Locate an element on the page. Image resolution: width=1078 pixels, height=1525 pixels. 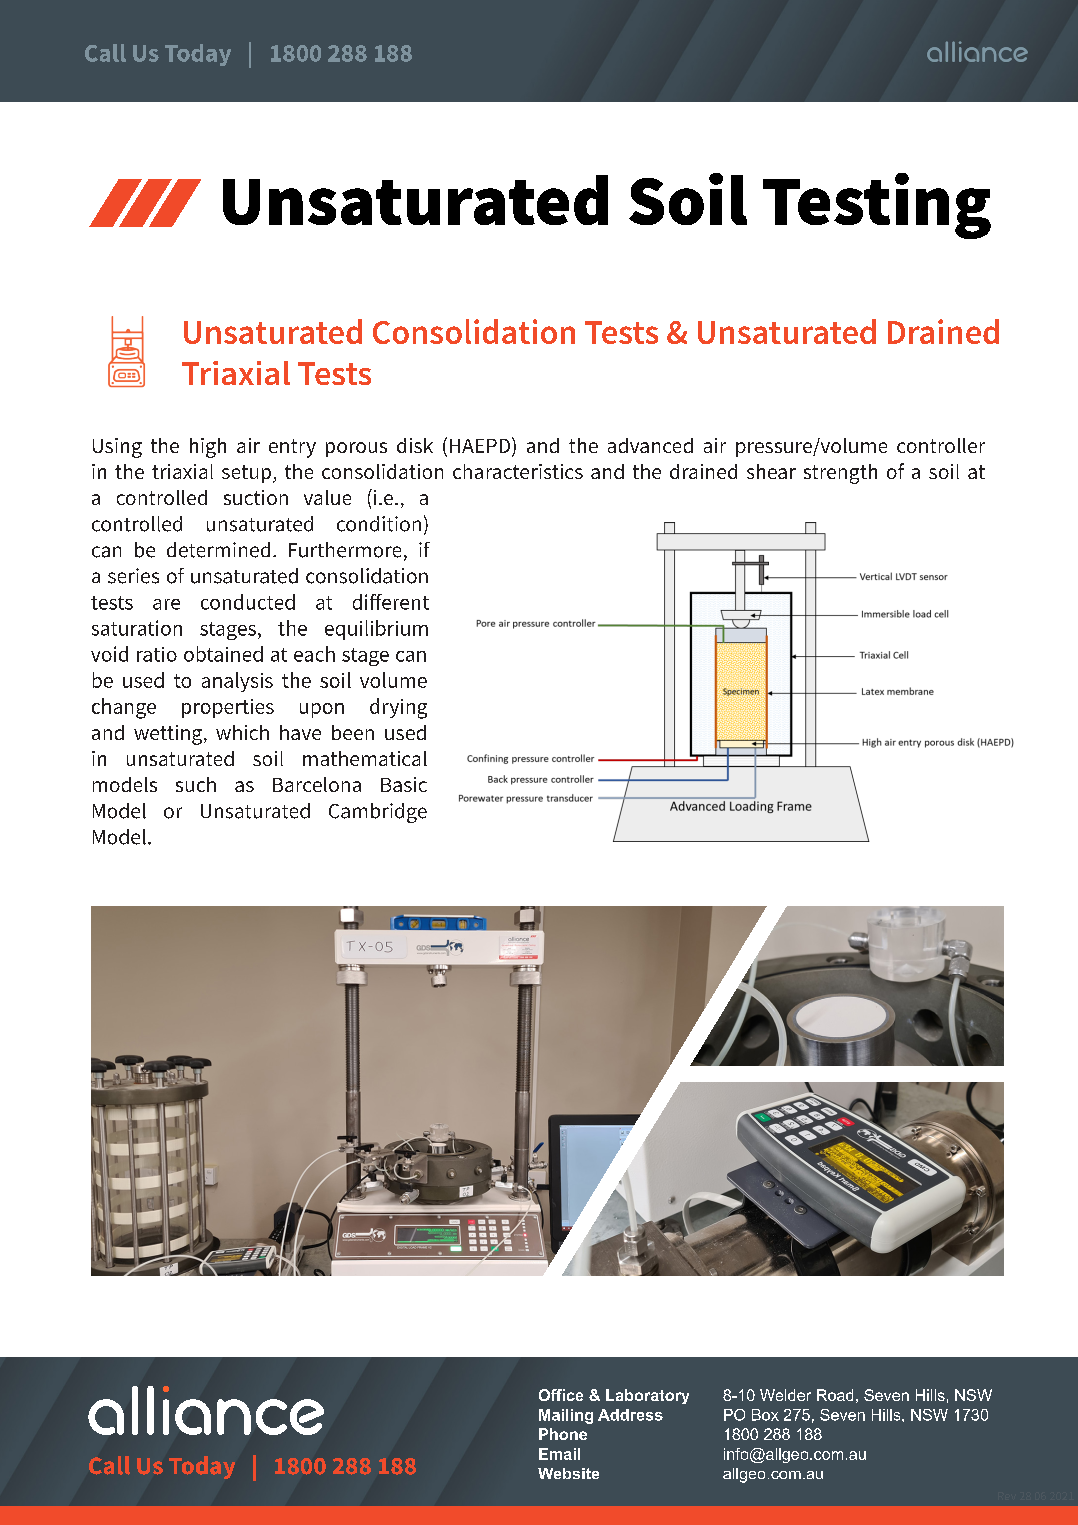
Basic is located at coordinates (404, 784).
